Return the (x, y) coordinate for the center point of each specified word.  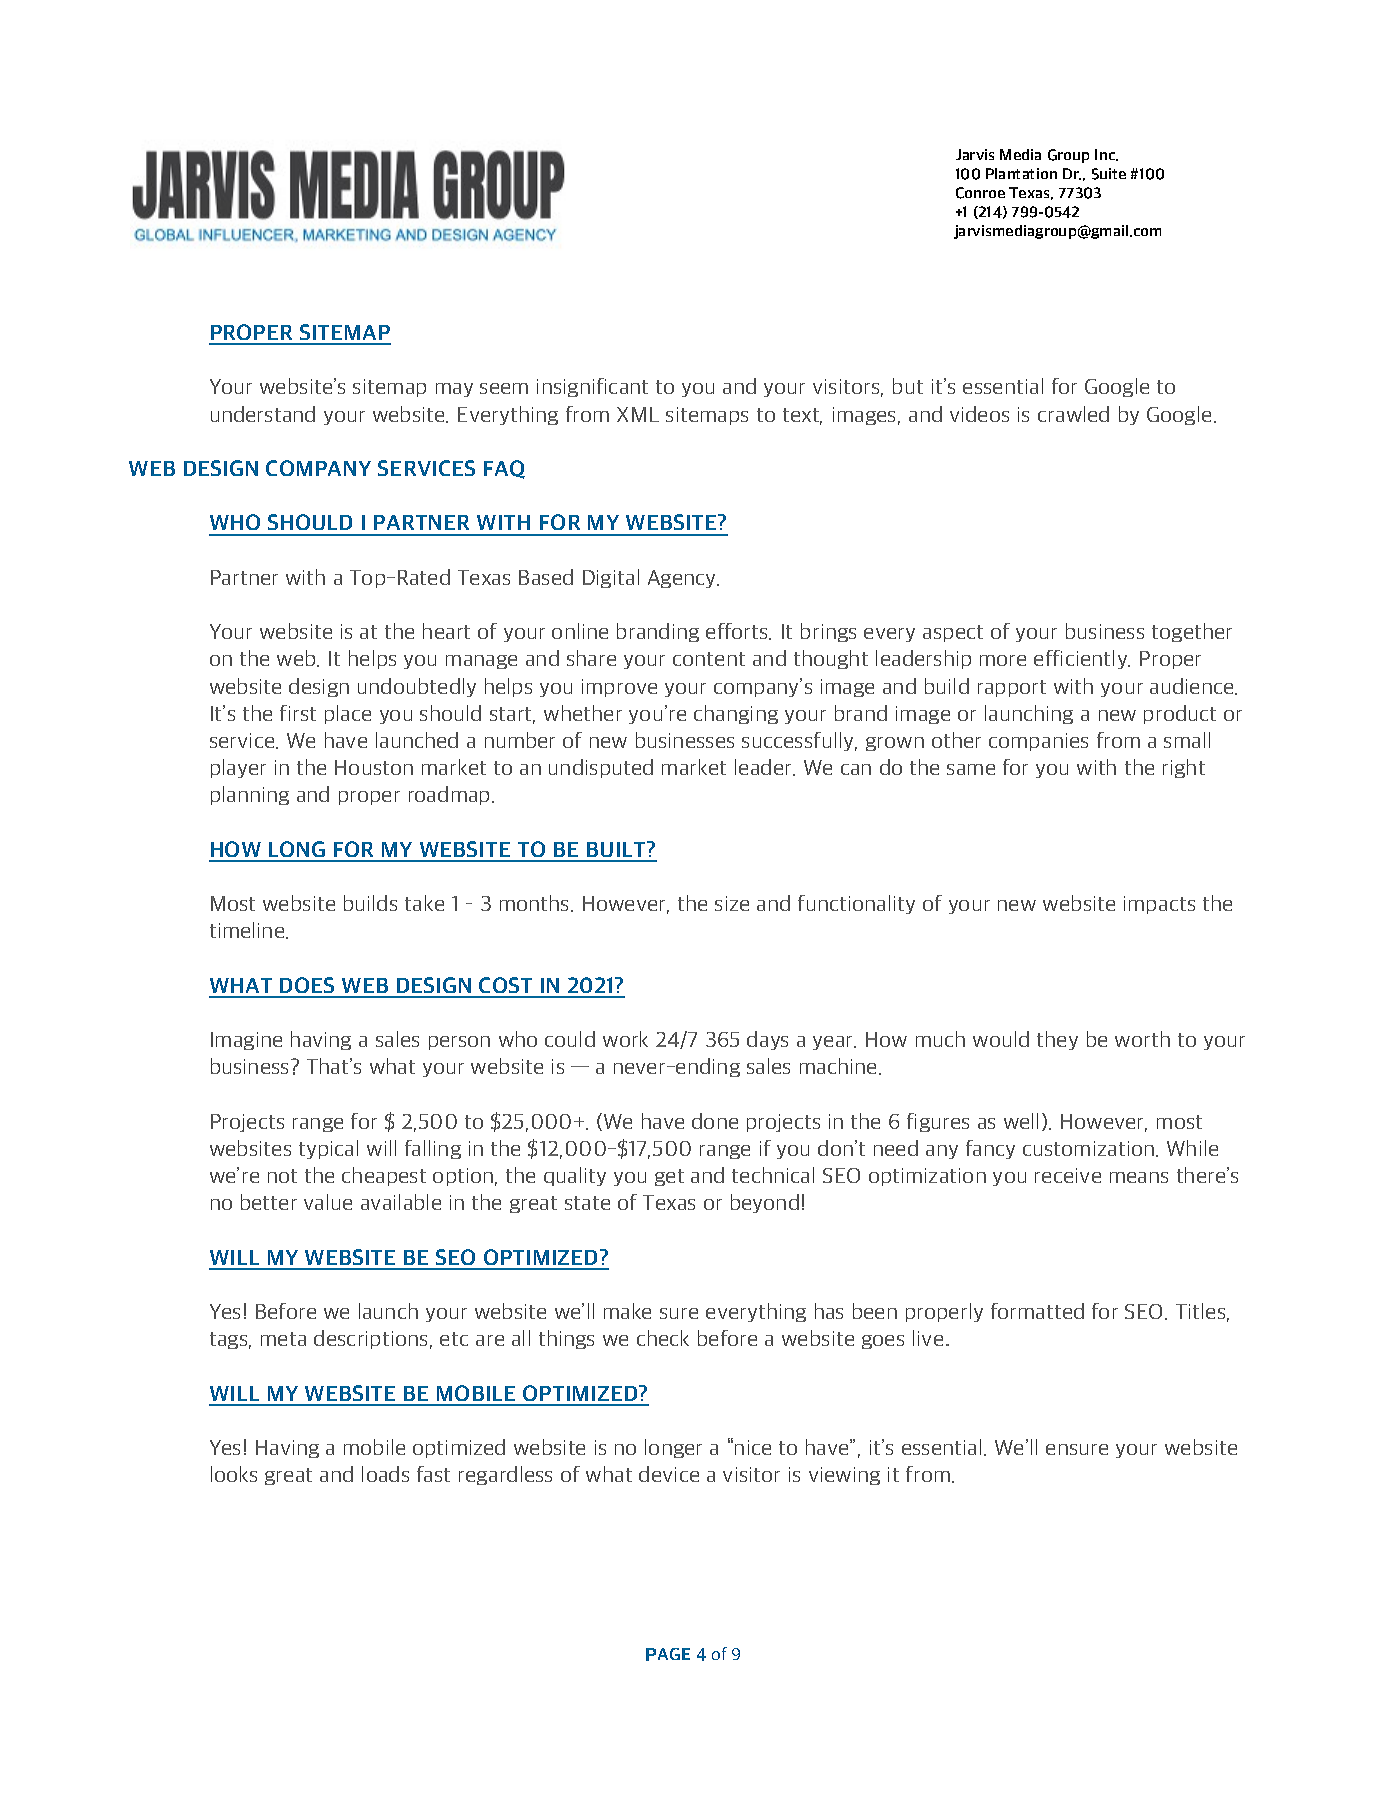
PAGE (668, 1654)
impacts (1159, 905)
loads (385, 1474)
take (424, 903)
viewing (844, 1476)
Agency (683, 579)
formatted (1037, 1311)
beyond (765, 1203)
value (328, 1202)
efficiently (1082, 659)
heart (446, 631)
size (732, 903)
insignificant (592, 387)
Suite (1109, 174)
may (454, 390)
